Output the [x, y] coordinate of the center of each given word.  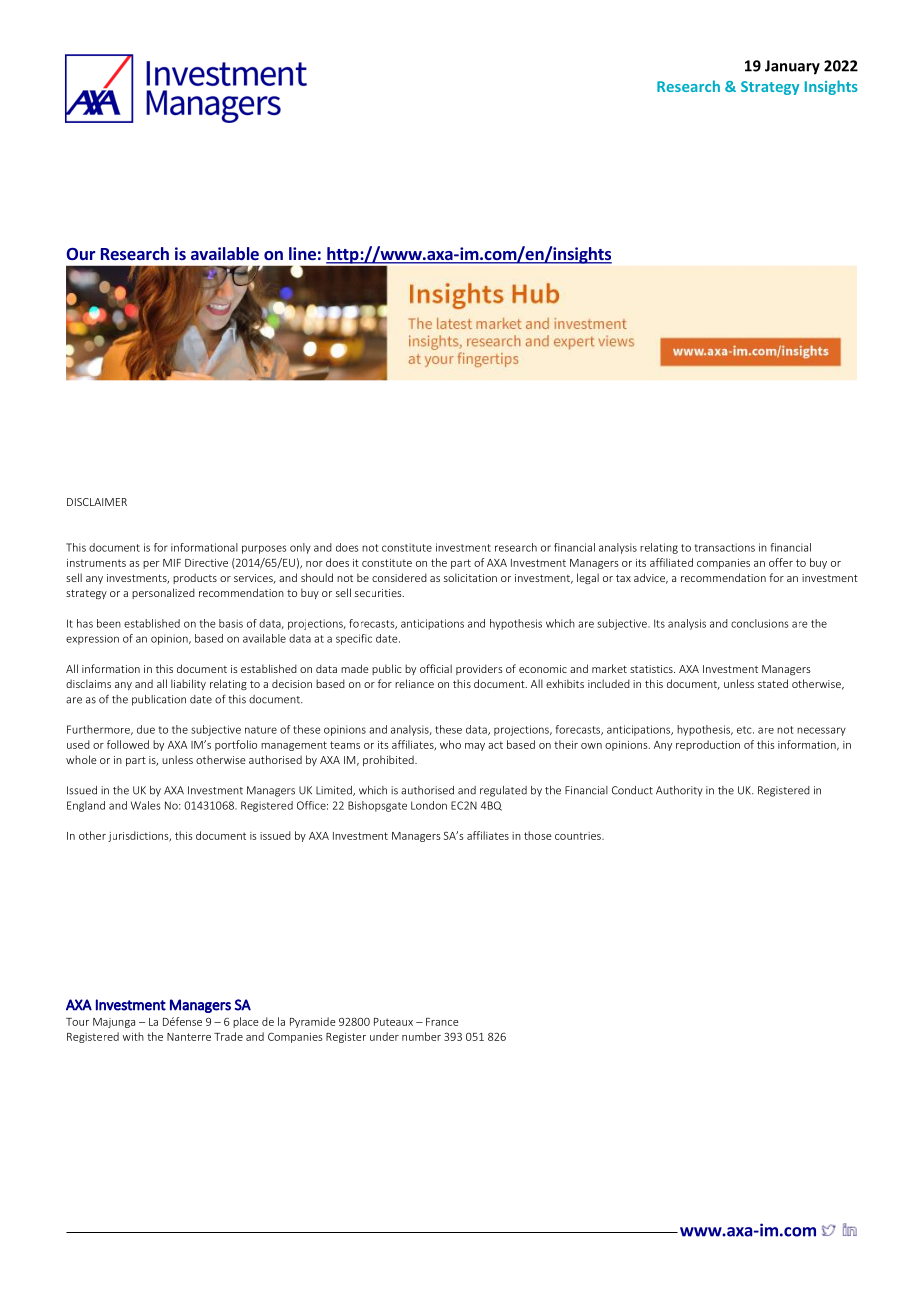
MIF [172, 563]
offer [781, 562]
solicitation [470, 577]
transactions [725, 547]
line [302, 253]
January [792, 67]
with [133, 1036]
